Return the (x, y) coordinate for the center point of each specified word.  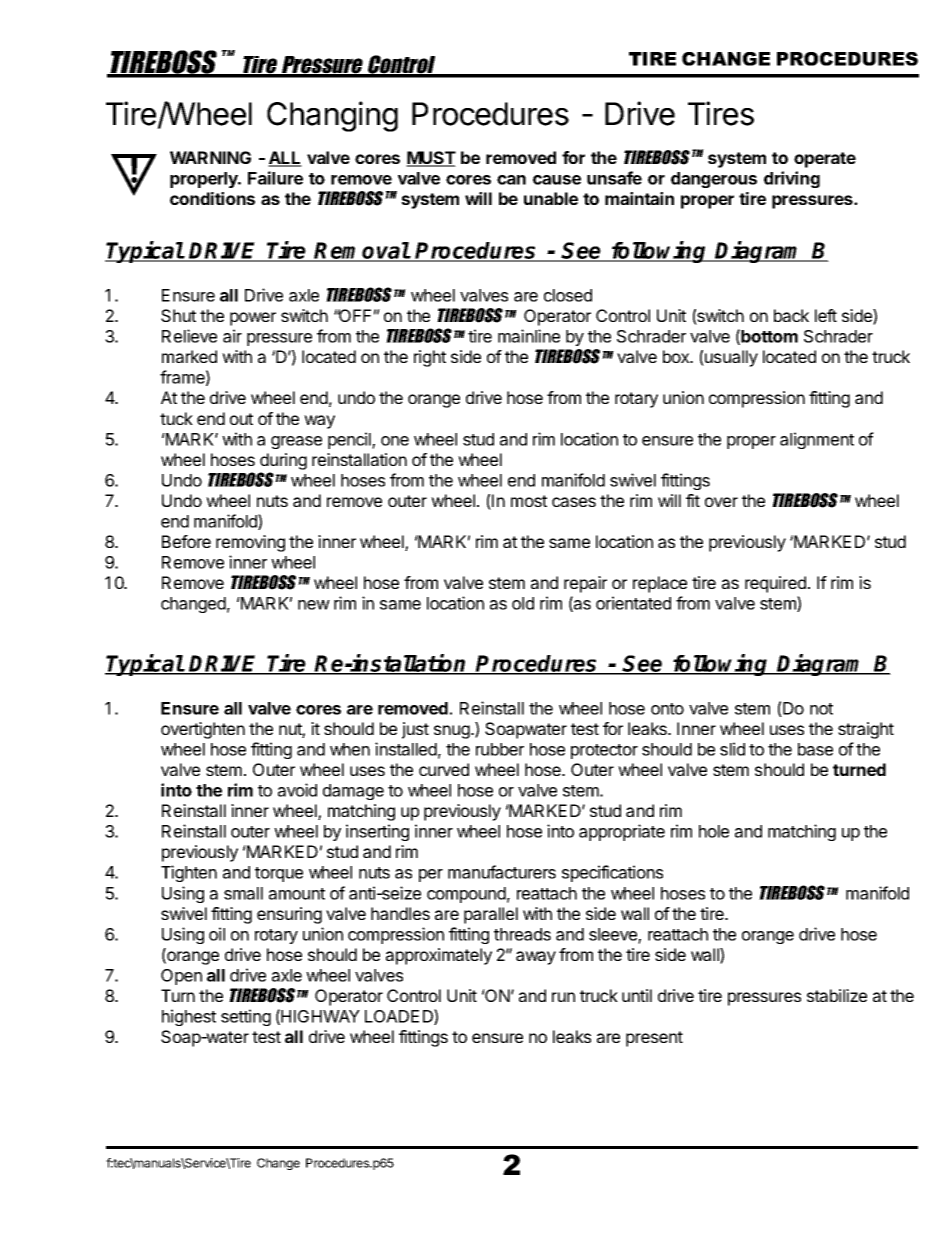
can (511, 180)
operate (825, 160)
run (563, 997)
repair (585, 584)
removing (250, 543)
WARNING (210, 157)
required (775, 584)
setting (246, 1017)
